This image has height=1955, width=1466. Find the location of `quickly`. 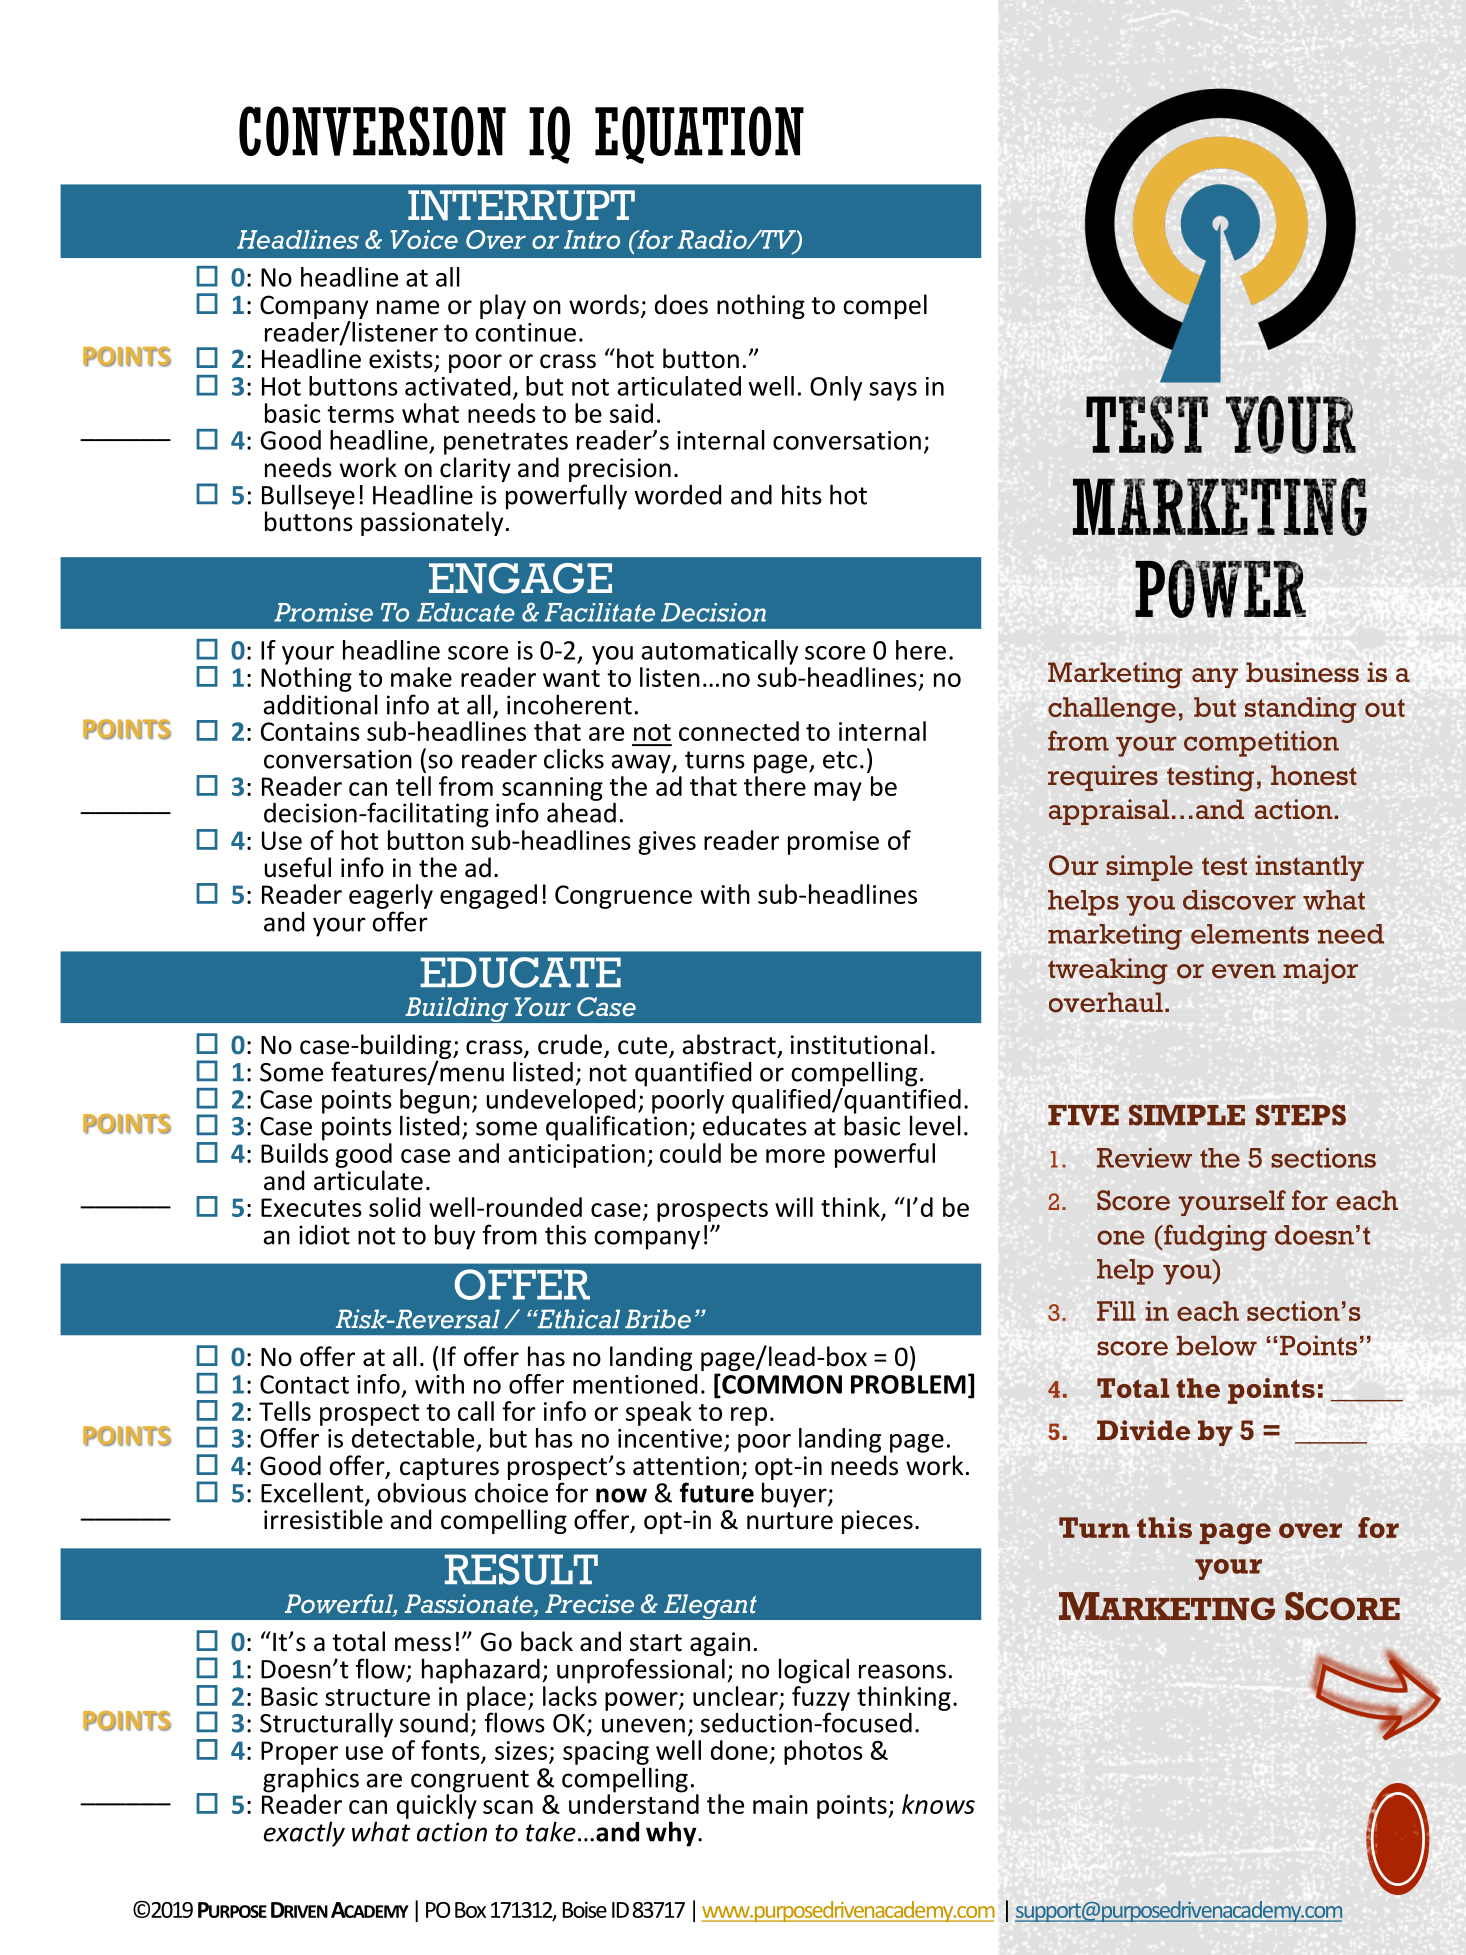

quickly is located at coordinates (437, 1805).
